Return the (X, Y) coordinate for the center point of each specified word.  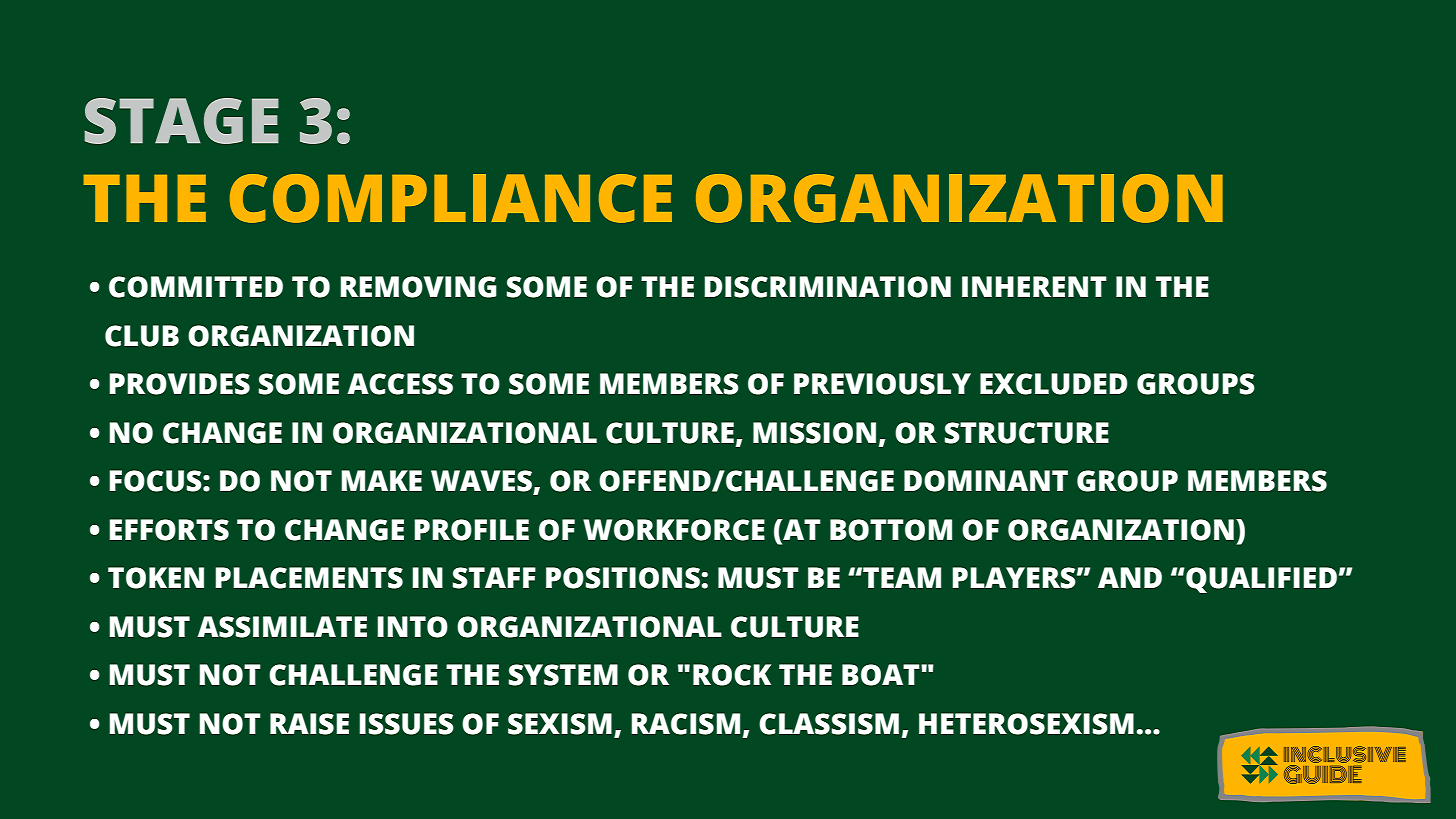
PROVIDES (179, 384)
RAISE (309, 724)
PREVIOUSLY (882, 384)
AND (1130, 577)
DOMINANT (986, 481)
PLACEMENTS (309, 578)
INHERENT (1034, 286)
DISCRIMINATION (827, 287)
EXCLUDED (1054, 384)
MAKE (381, 480)
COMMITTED (196, 287)
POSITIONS (623, 578)
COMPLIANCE (451, 198)
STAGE (181, 121)
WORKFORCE (674, 530)
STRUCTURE (1027, 433)
